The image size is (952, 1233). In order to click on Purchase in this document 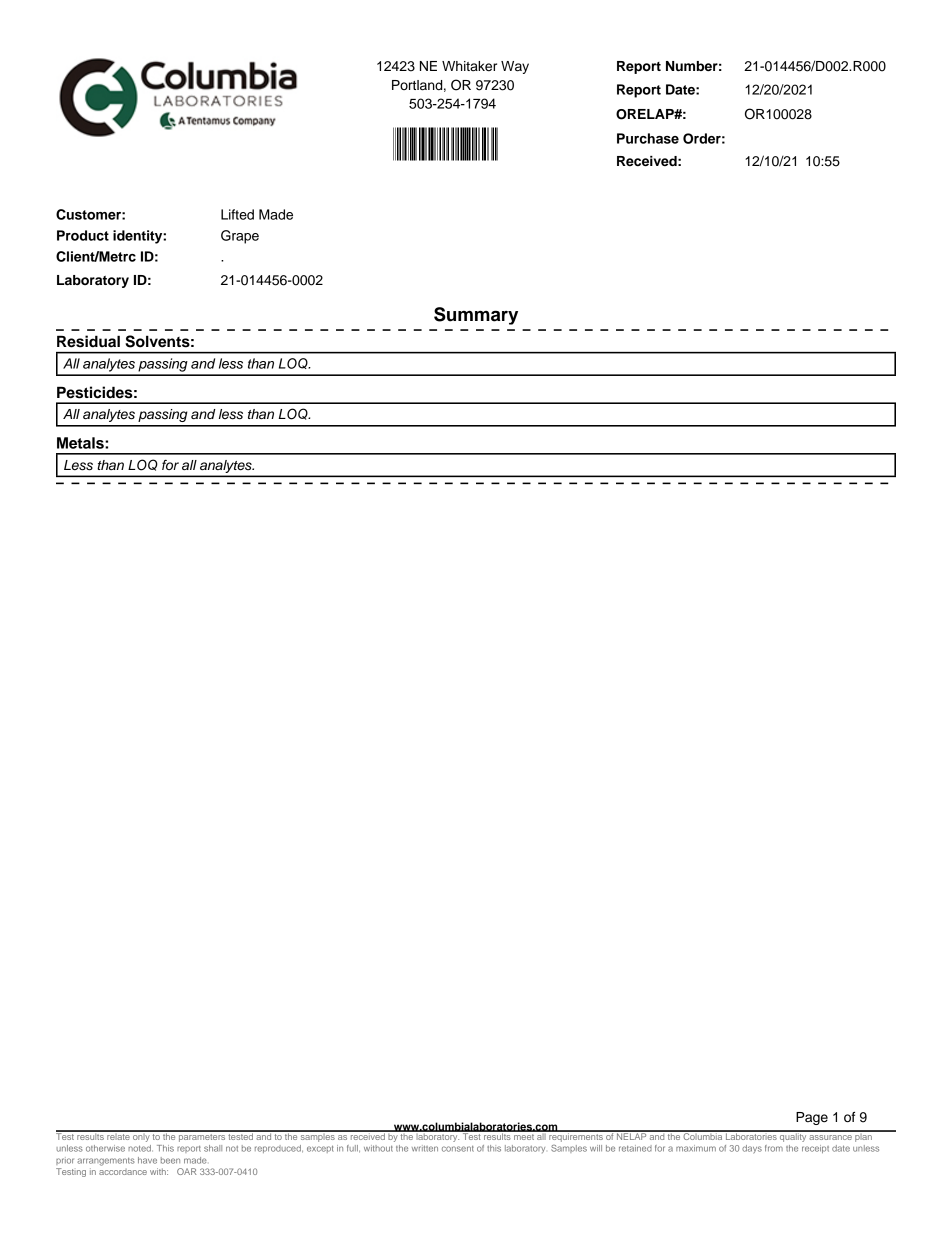, I will do `click(648, 138)`.
